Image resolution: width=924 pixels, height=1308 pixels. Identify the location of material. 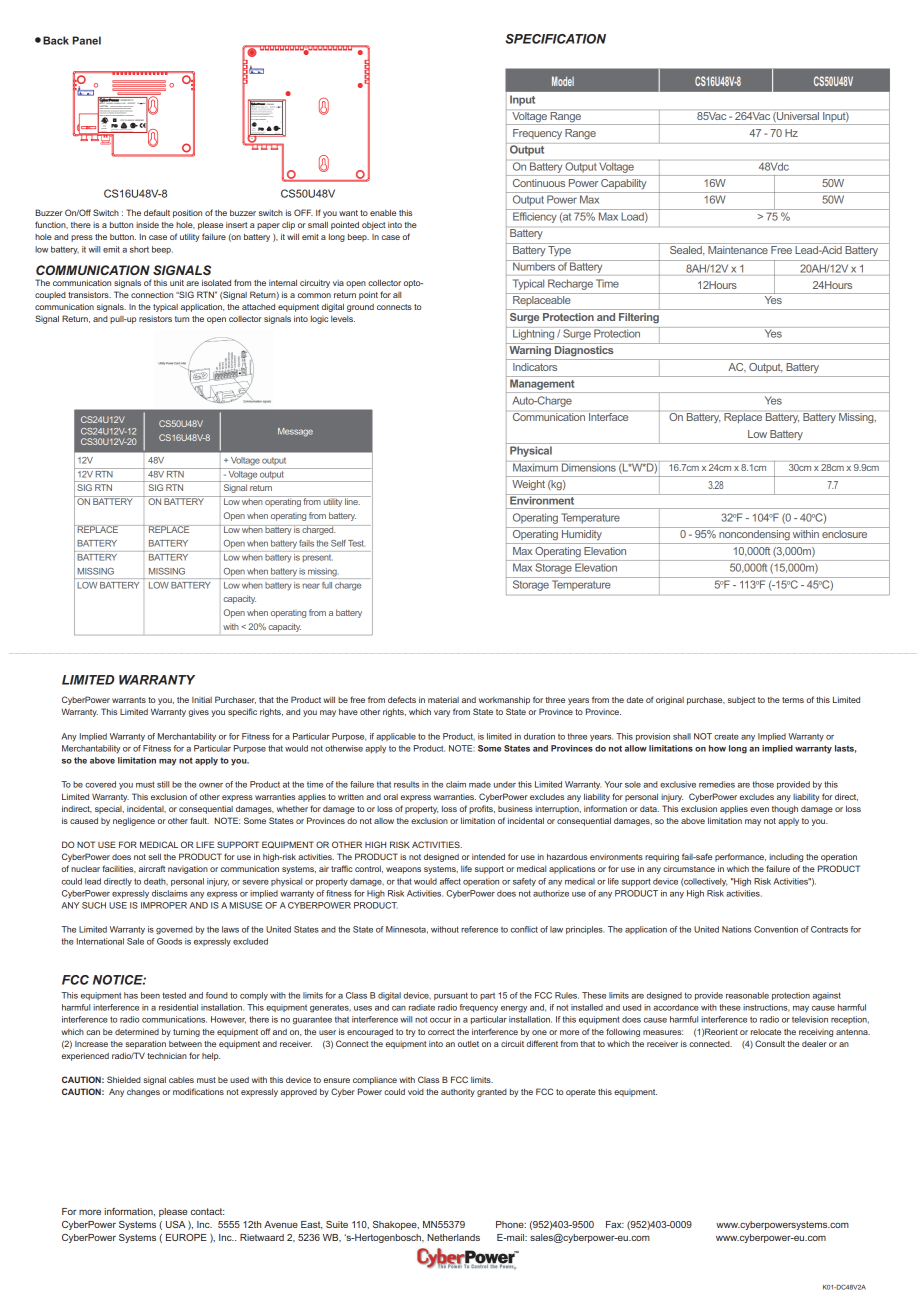
(443, 700).
